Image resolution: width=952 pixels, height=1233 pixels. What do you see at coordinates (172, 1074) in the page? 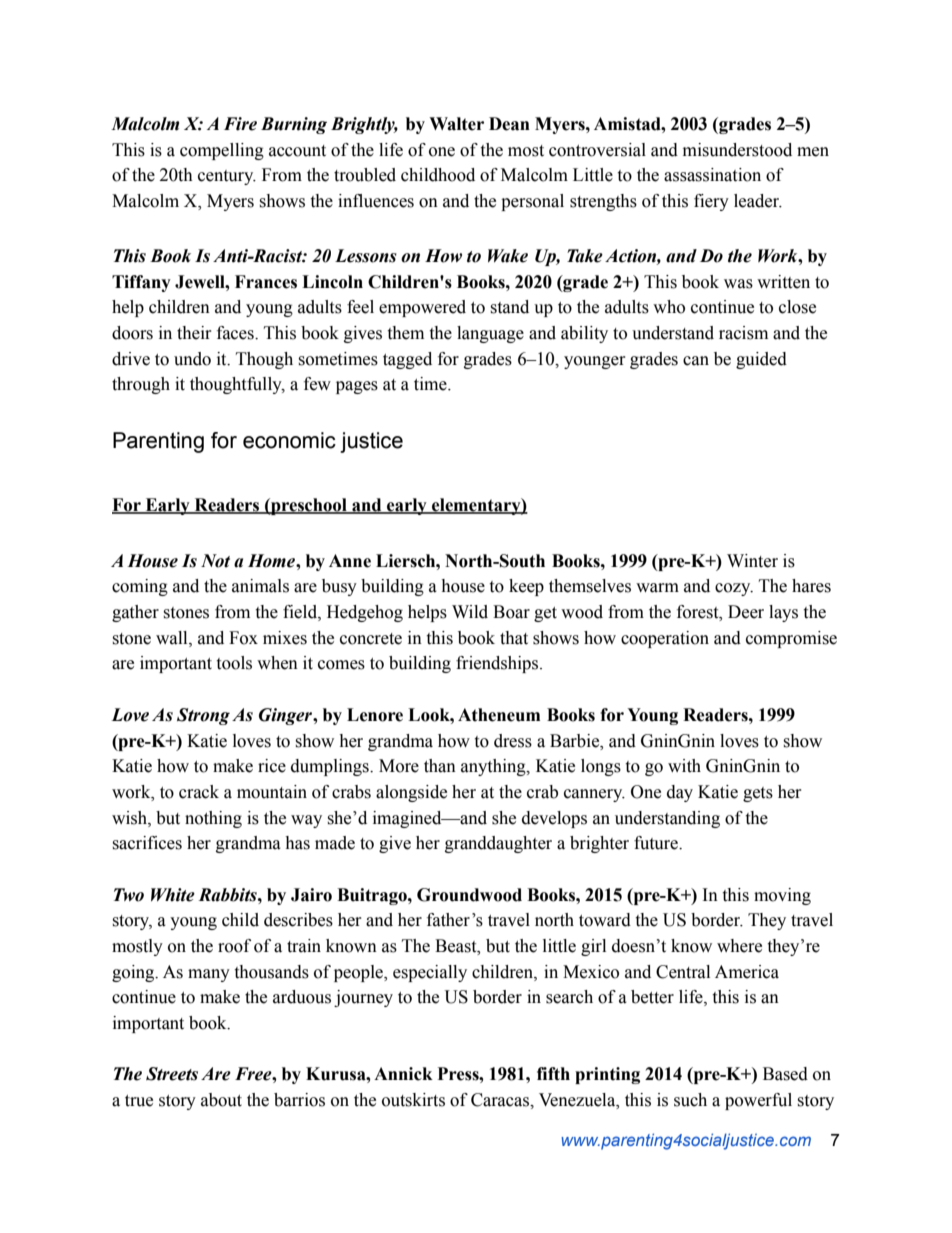
I see `Streets` at bounding box center [172, 1074].
